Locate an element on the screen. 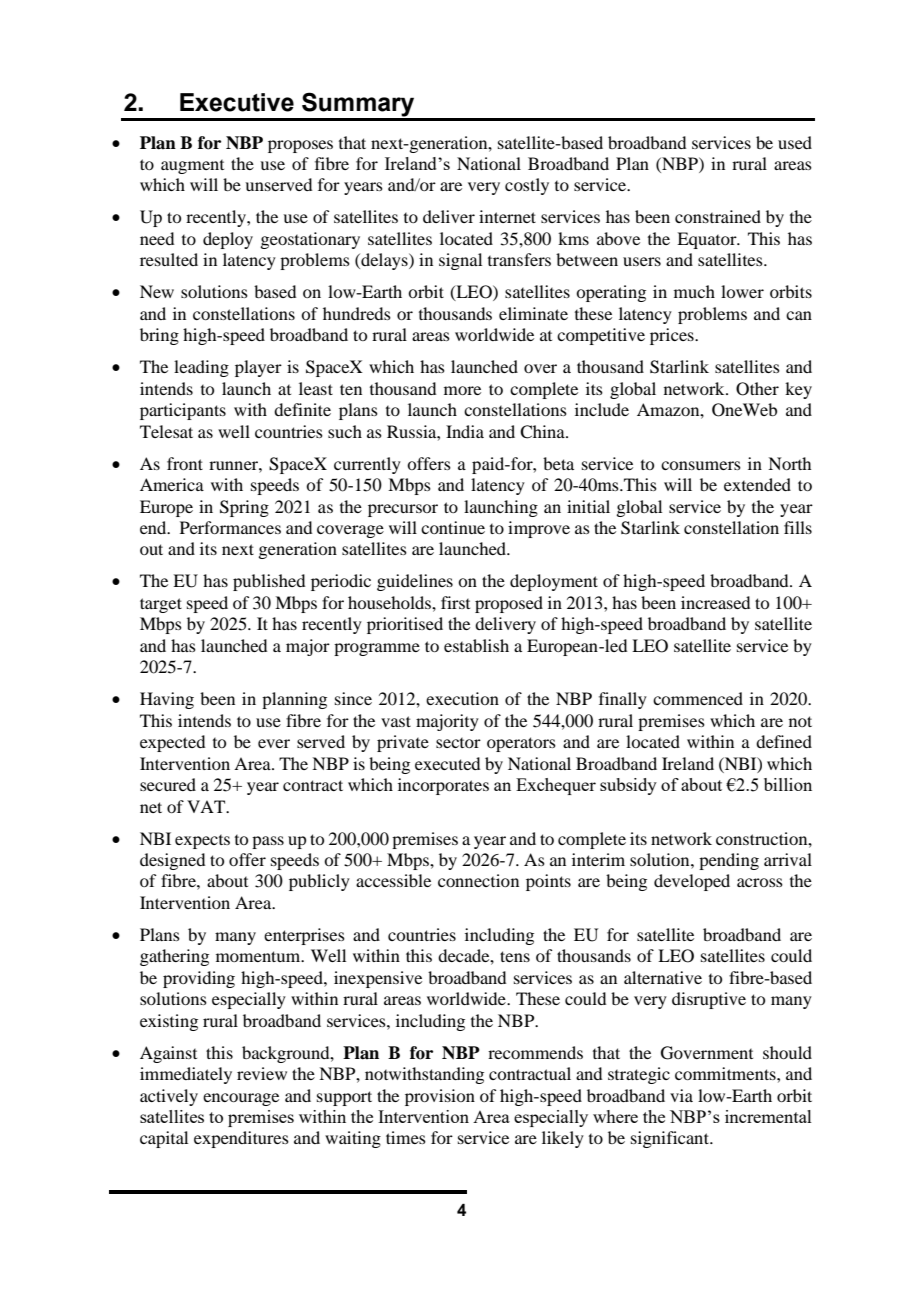  costly is located at coordinates (527, 186).
